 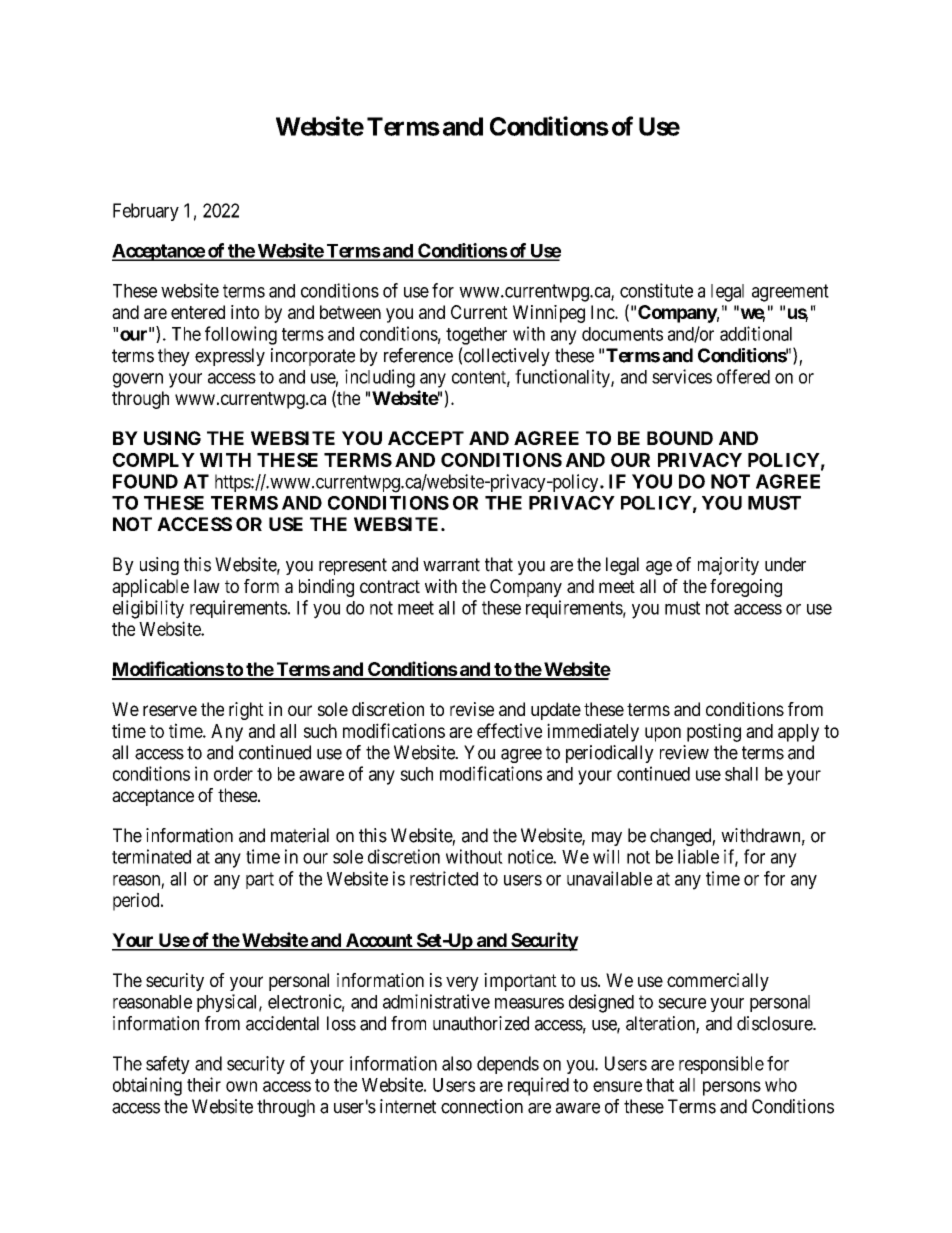 I want to click on Winnipeg, so click(x=549, y=314).
